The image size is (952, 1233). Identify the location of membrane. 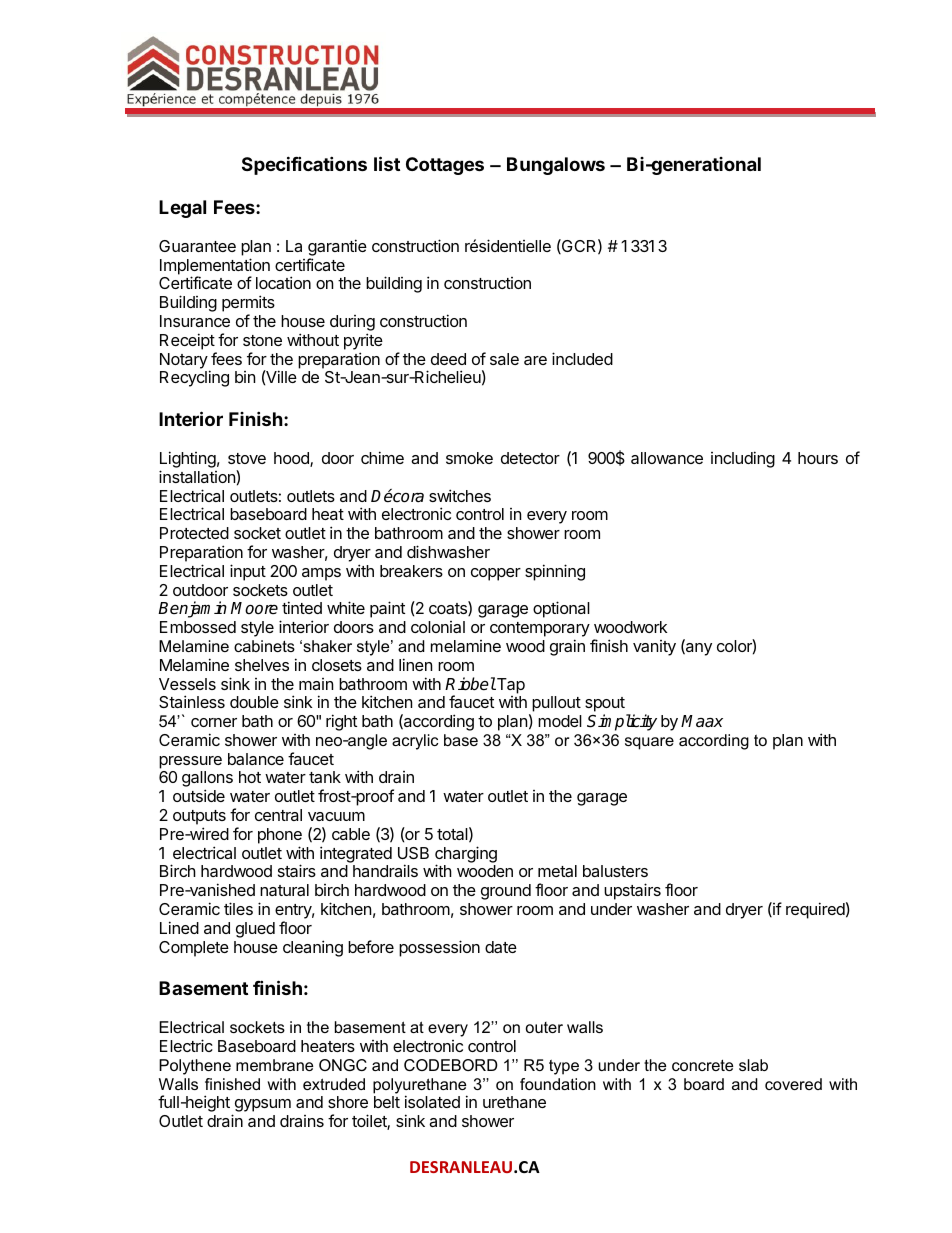
(274, 1065).
